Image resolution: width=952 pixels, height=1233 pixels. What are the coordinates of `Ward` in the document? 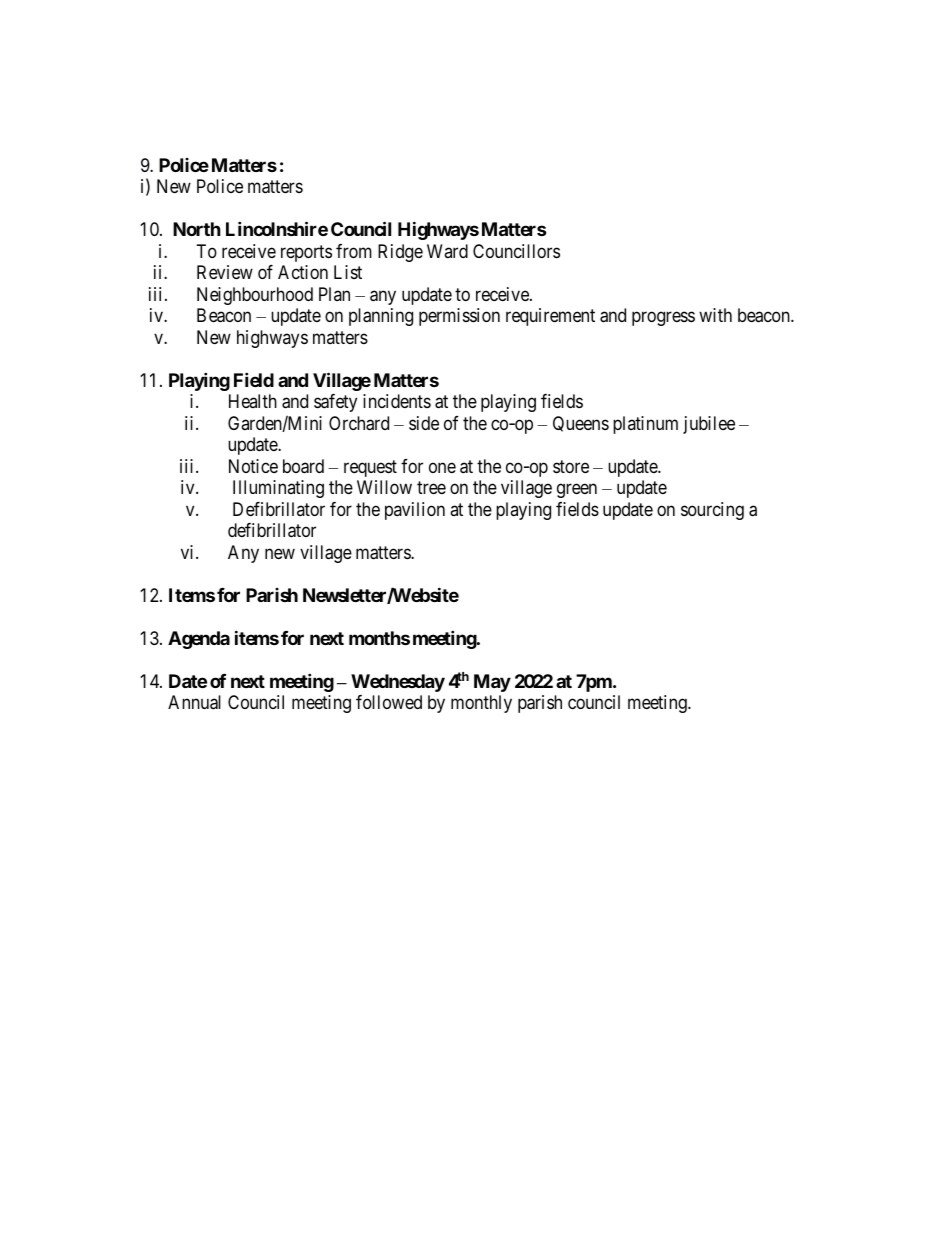 It's located at (447, 251).
